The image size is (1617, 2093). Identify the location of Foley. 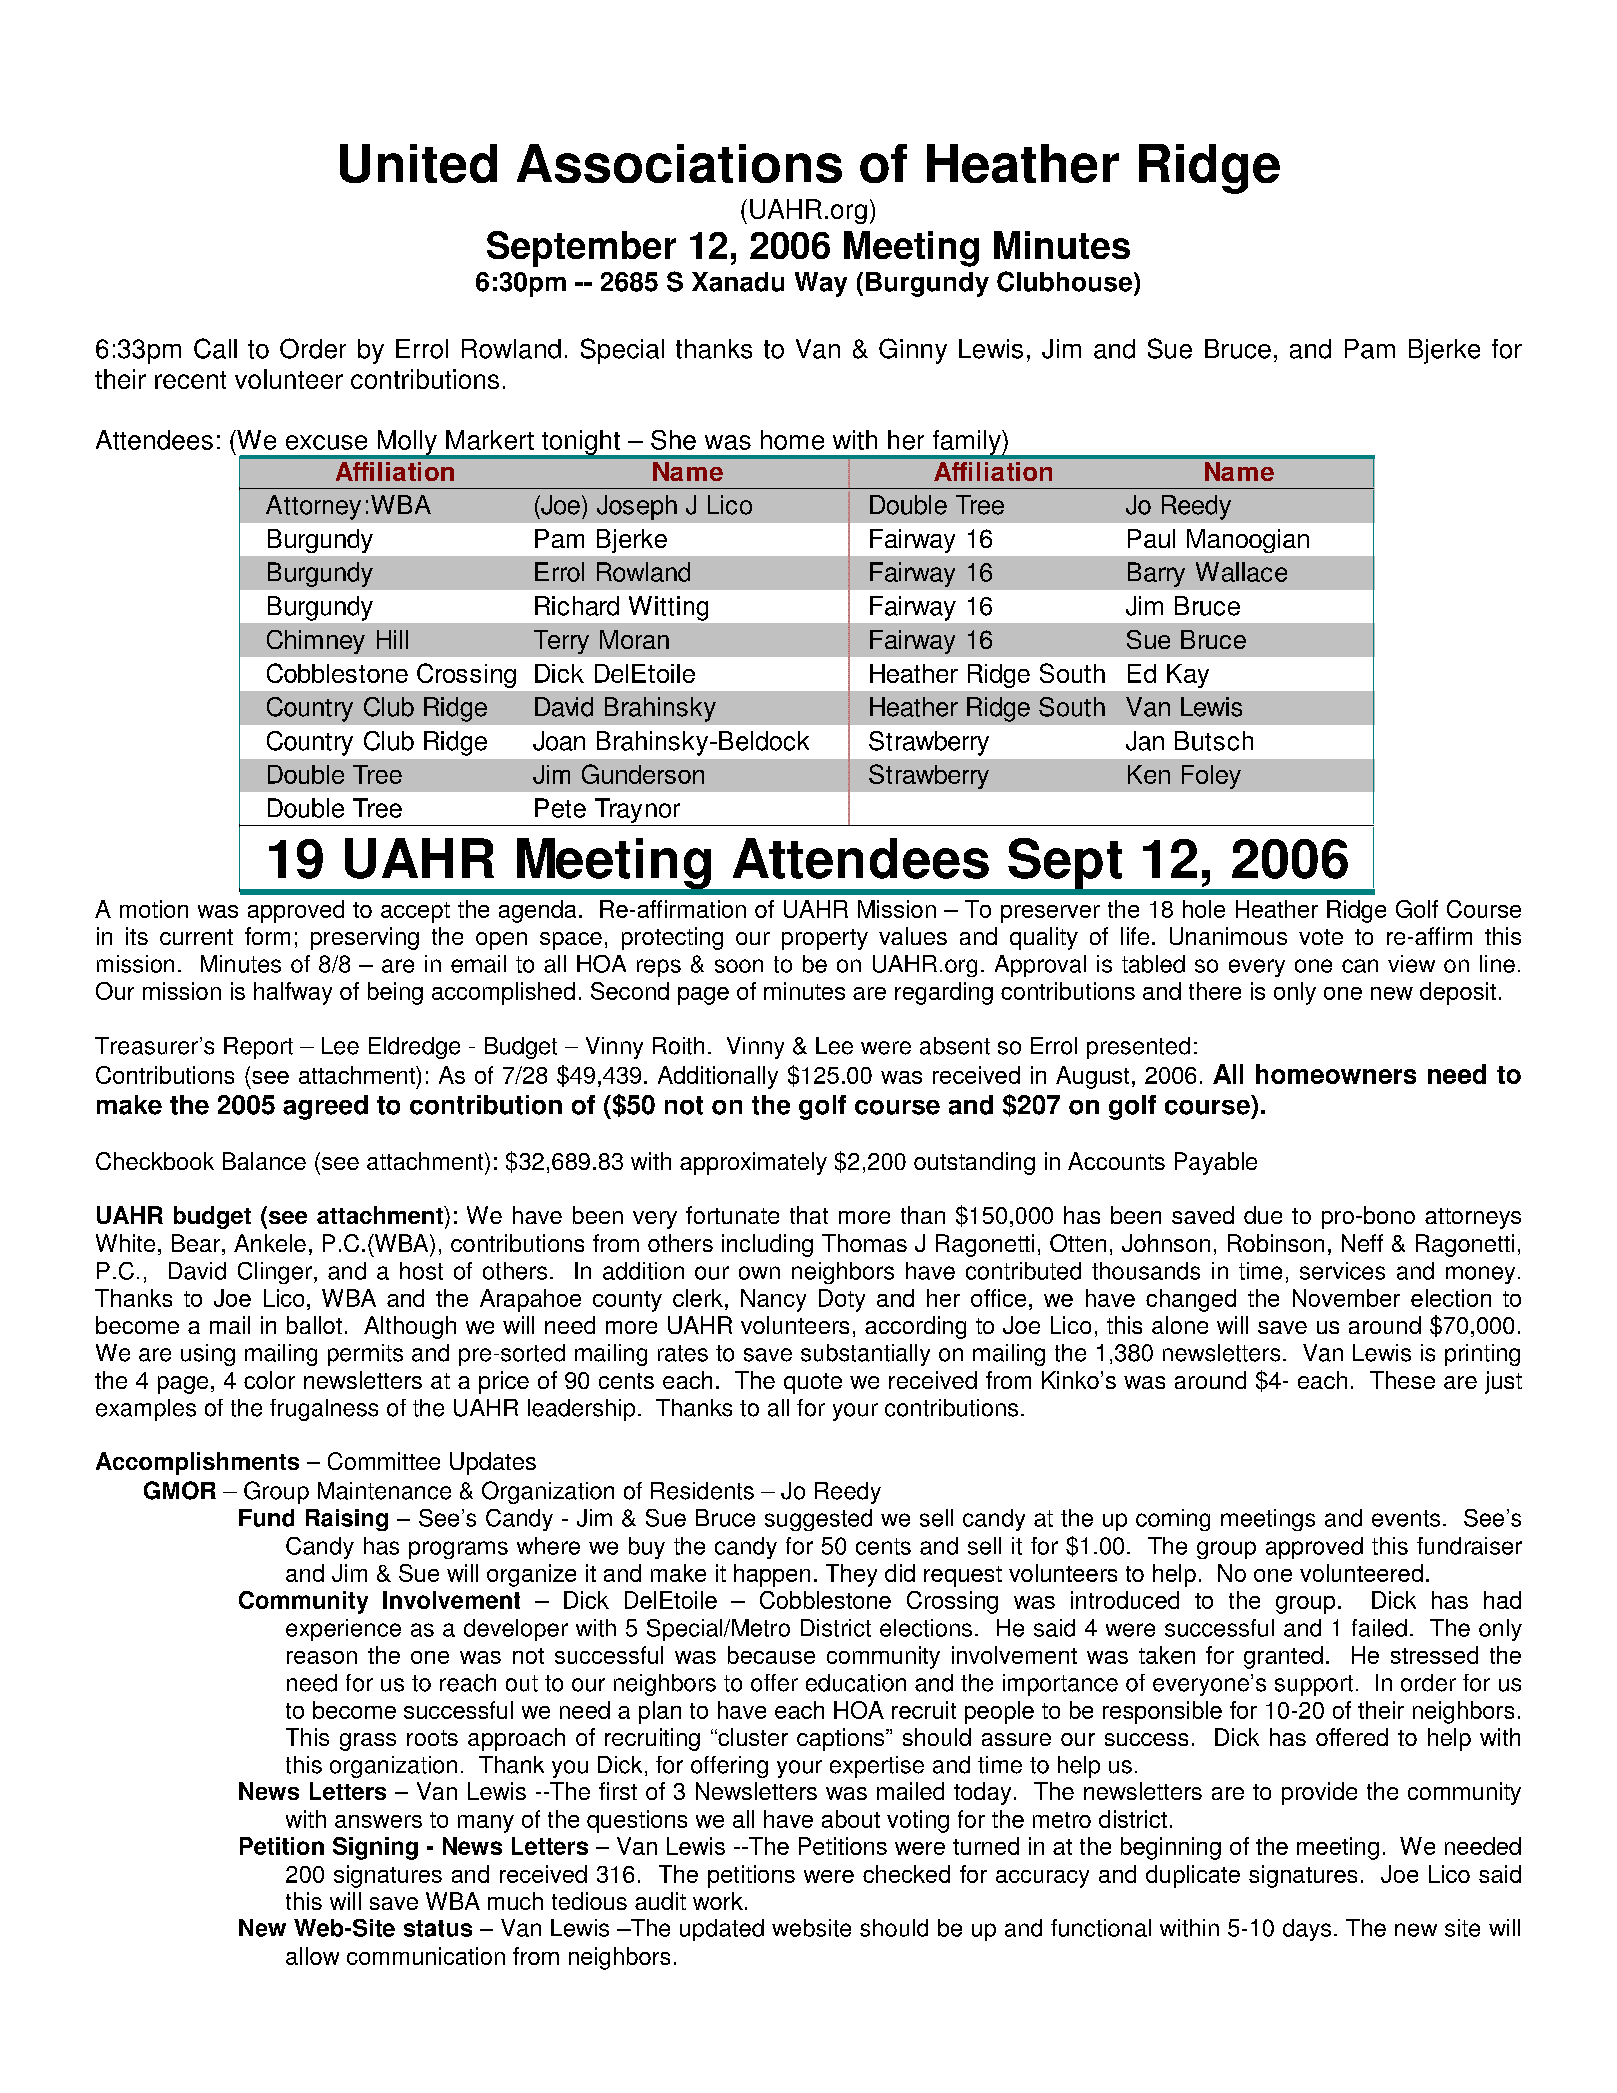
(1211, 777).
